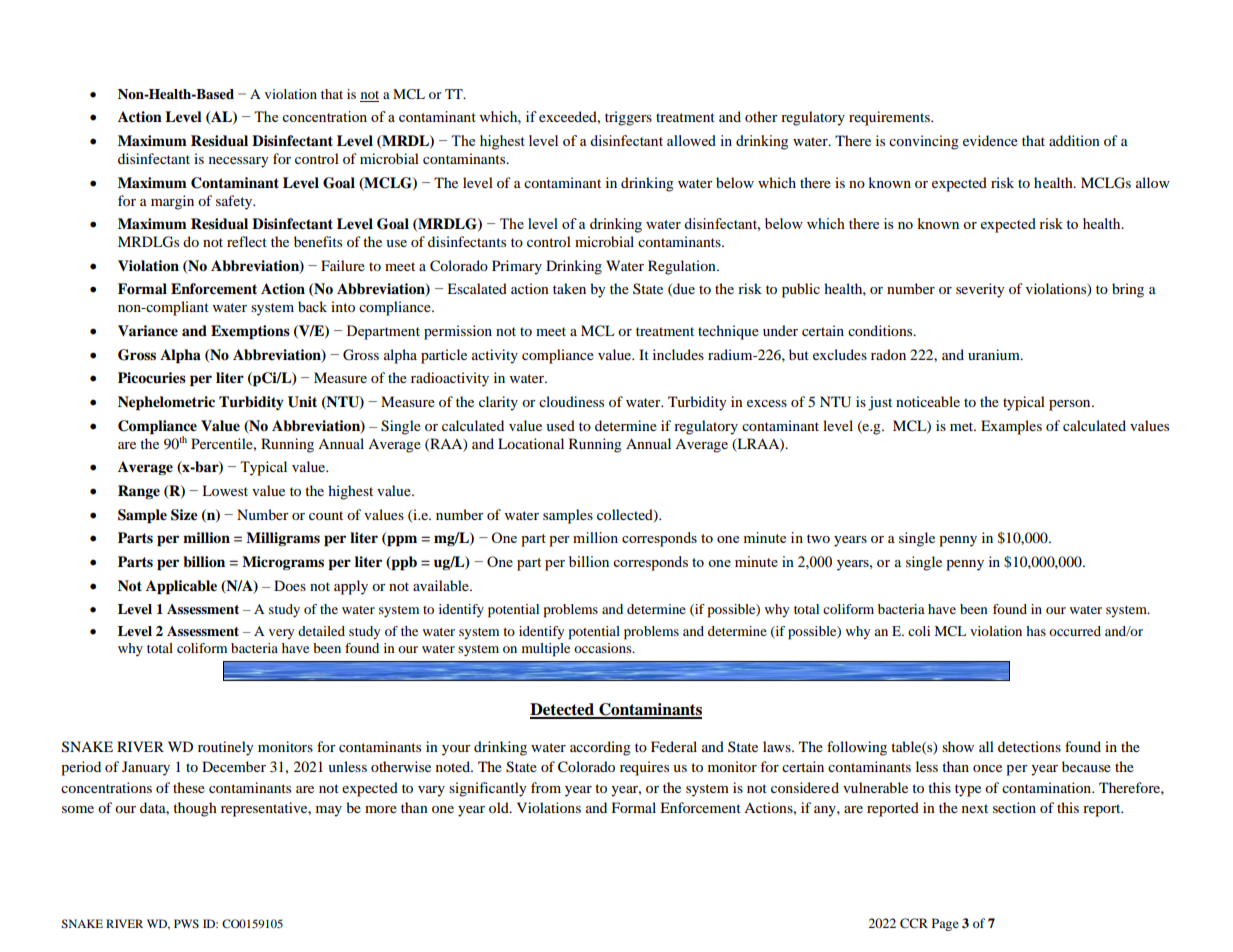 This page has height=952, width=1233. Describe the element at coordinates (604, 648) in the page. I see `occasions` at that location.
